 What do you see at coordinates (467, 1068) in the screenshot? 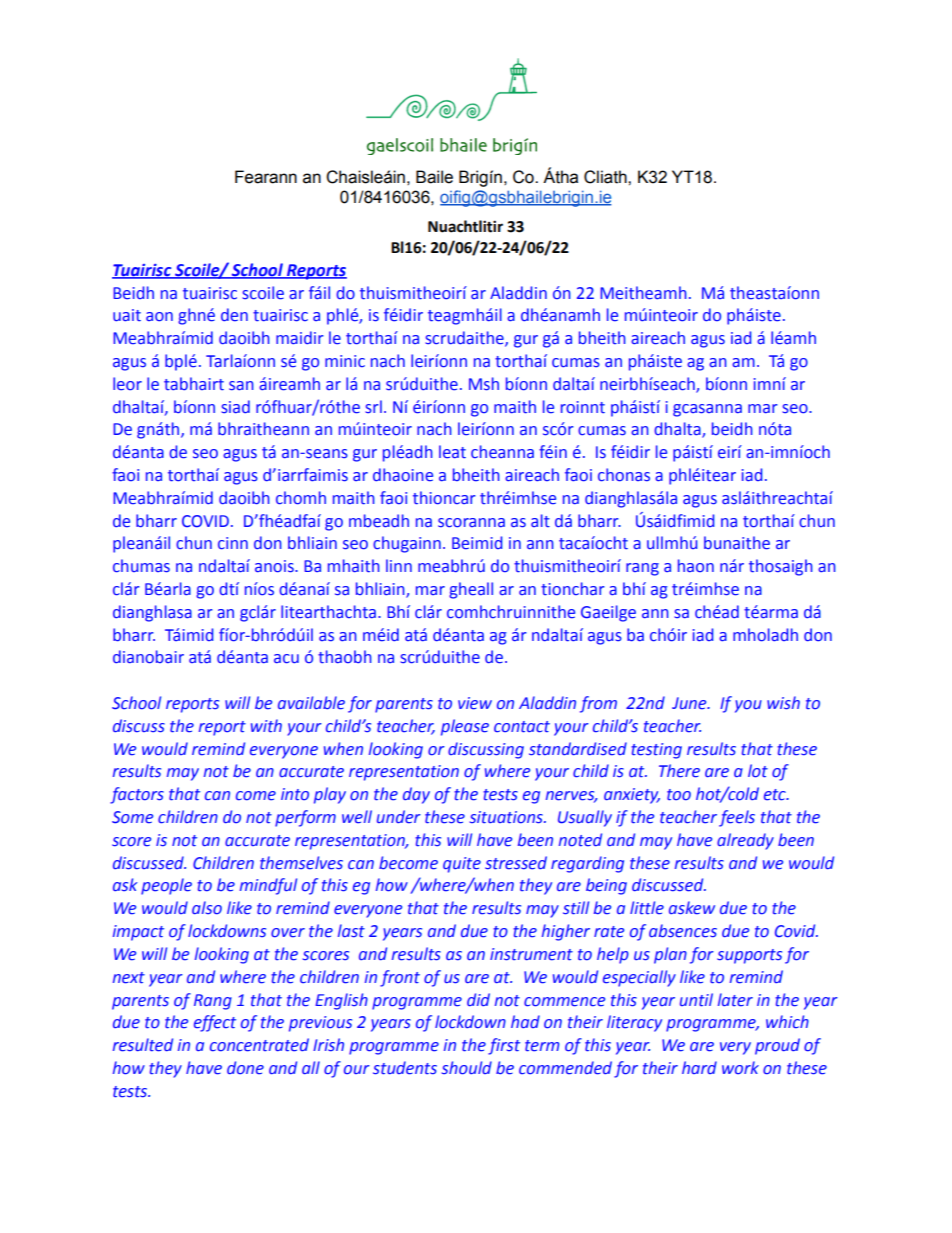
I see `should` at bounding box center [467, 1068].
